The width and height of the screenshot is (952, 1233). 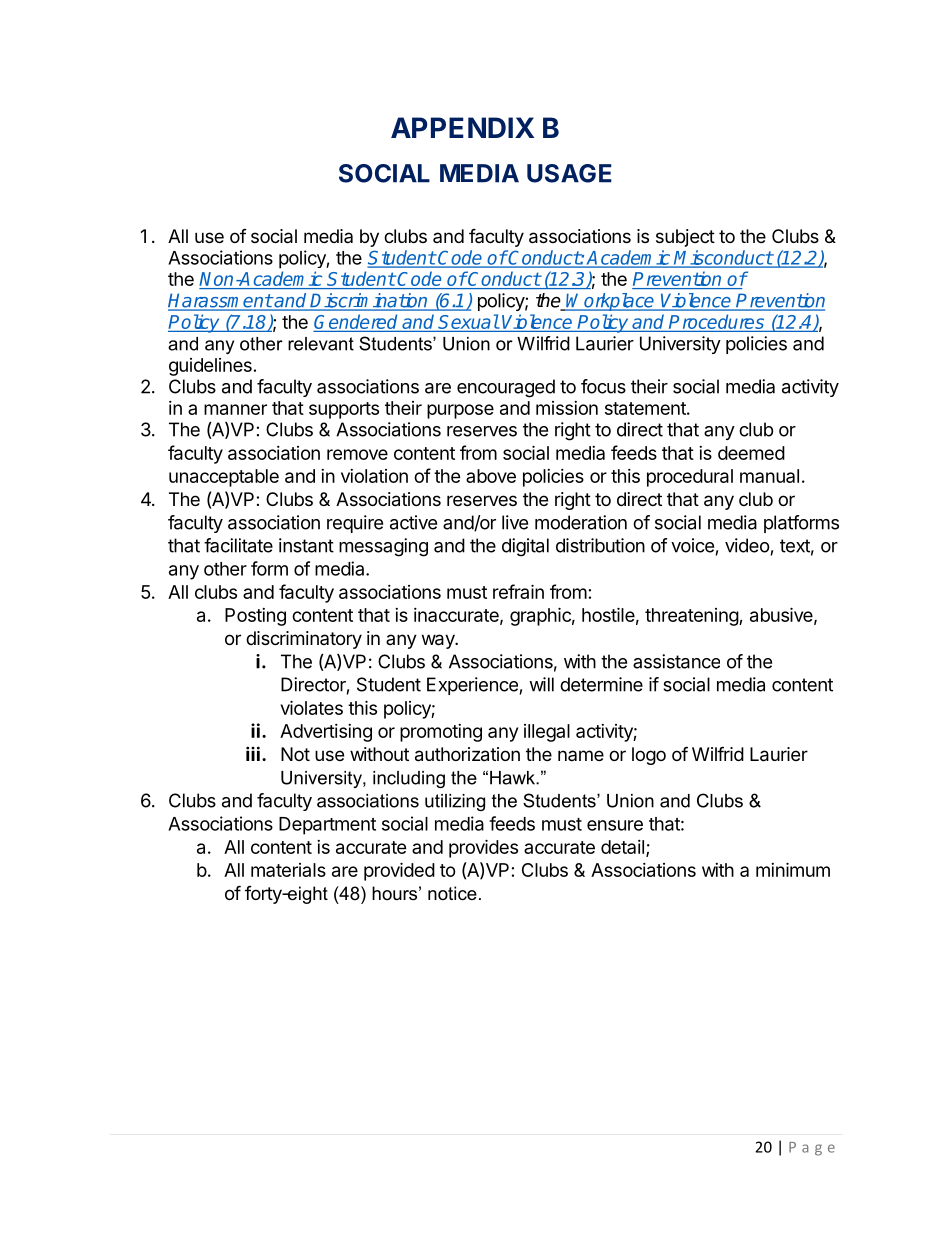 I want to click on instant, so click(x=306, y=545).
